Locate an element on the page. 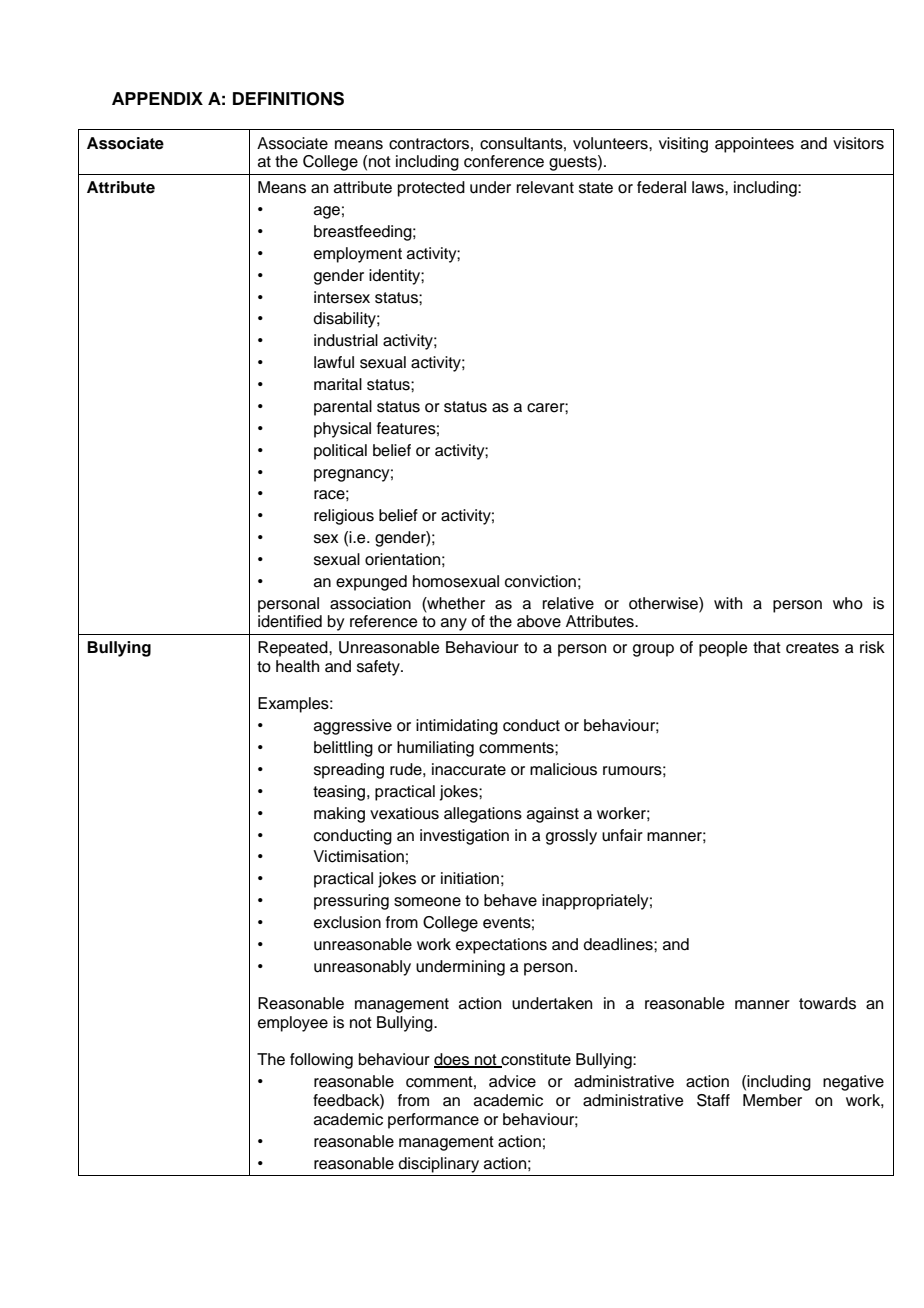 The image size is (924, 1308). DEFINITIONS is located at coordinates (288, 99).
